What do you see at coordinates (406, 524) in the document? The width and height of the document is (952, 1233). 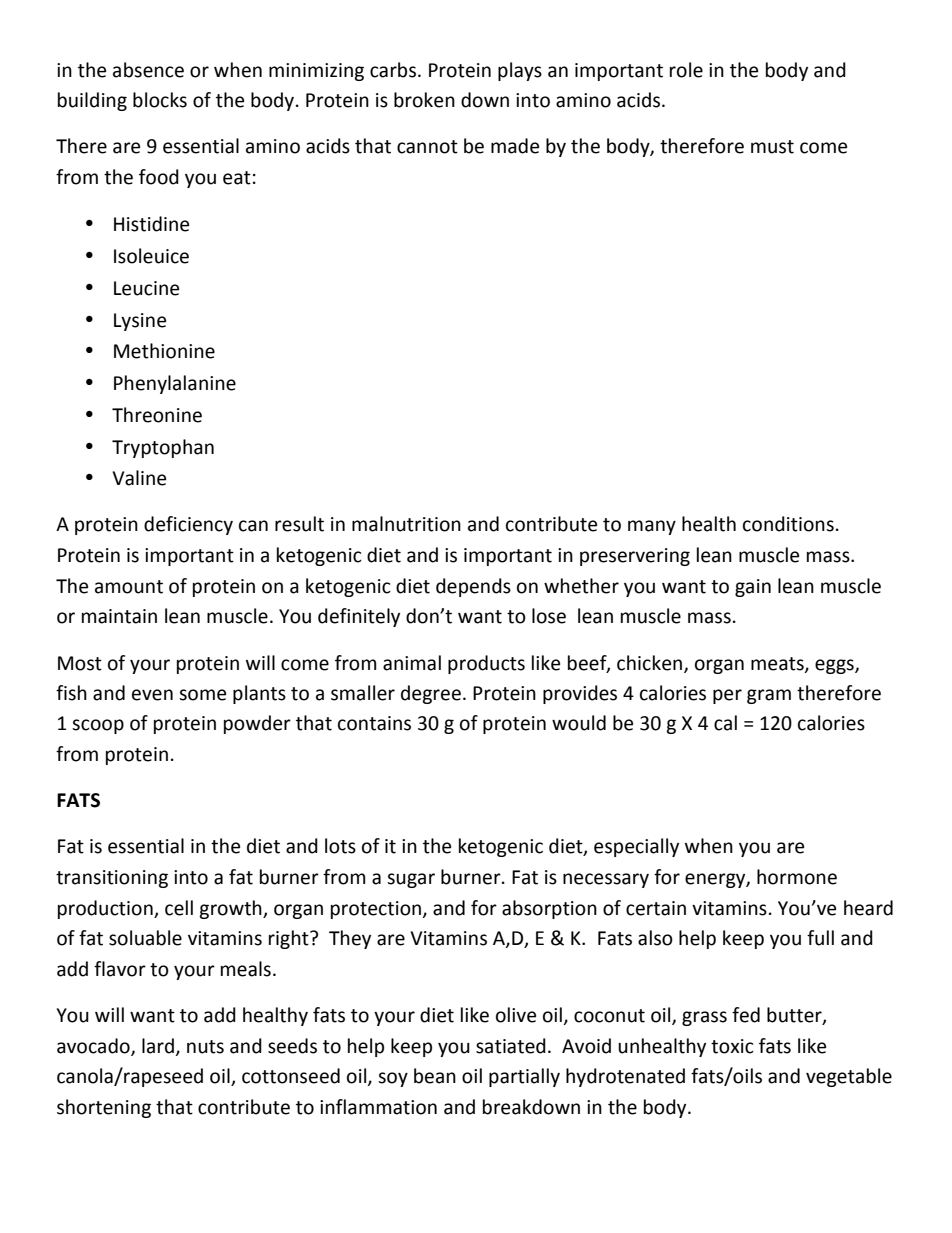 I see `malnutrition` at bounding box center [406, 524].
